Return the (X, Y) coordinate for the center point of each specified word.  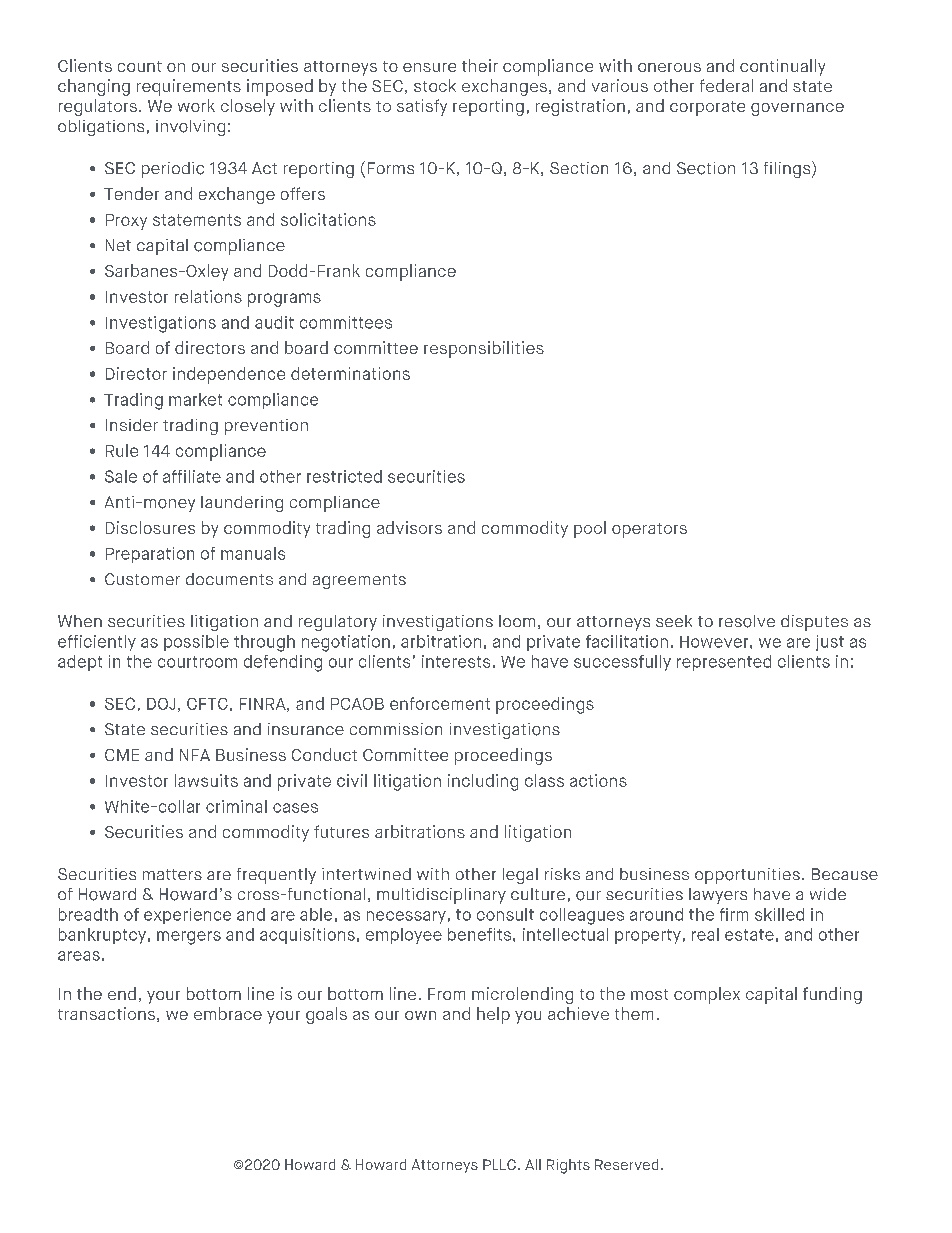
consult (505, 914)
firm (734, 914)
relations (208, 296)
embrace (228, 1013)
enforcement (440, 703)
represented (724, 663)
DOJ (161, 704)
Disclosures (150, 527)
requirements (189, 87)
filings (788, 169)
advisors (409, 527)
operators (649, 530)
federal (726, 85)
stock (435, 85)
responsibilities (484, 349)
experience (187, 916)
